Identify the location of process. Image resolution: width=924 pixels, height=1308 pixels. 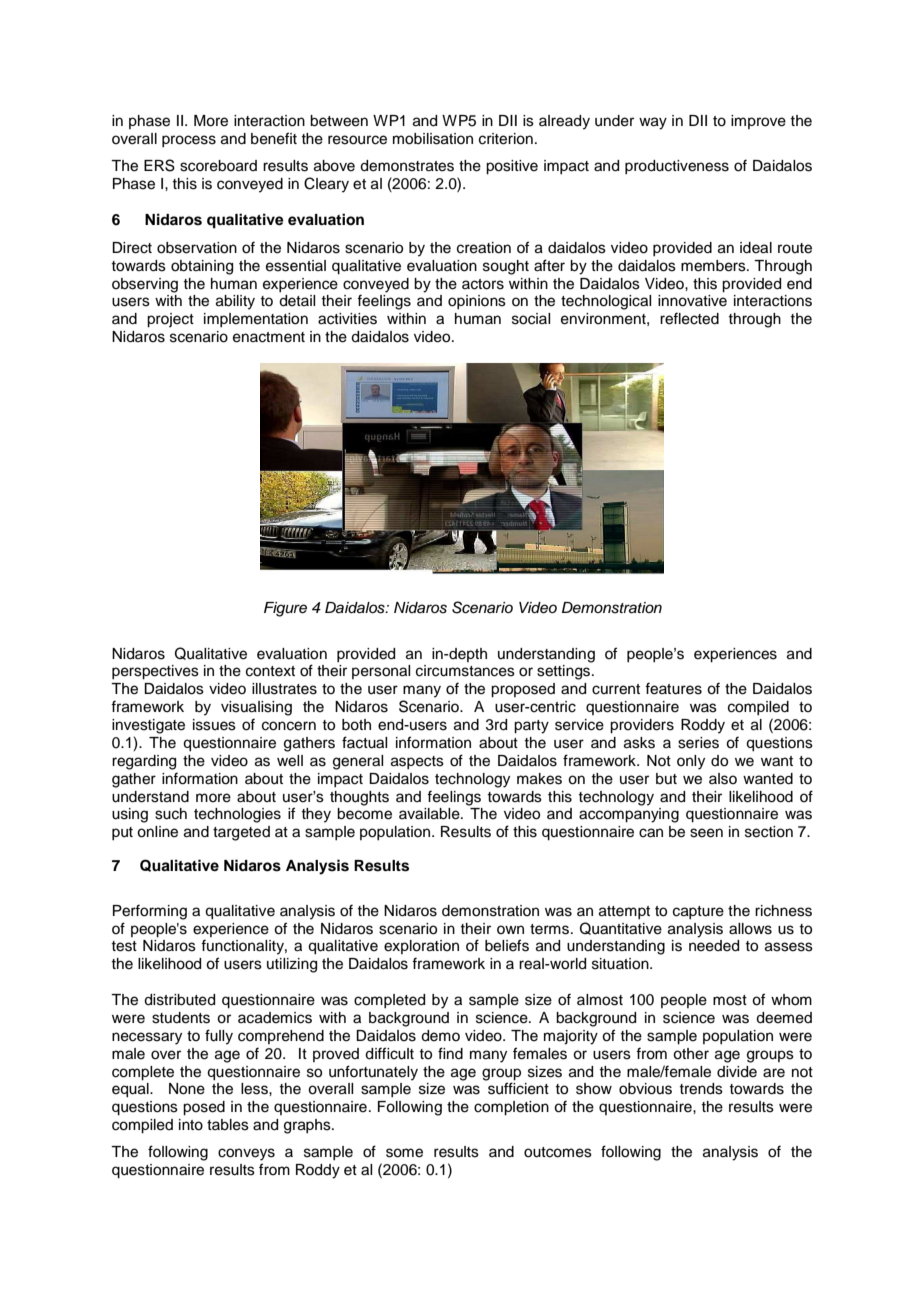
(189, 141).
